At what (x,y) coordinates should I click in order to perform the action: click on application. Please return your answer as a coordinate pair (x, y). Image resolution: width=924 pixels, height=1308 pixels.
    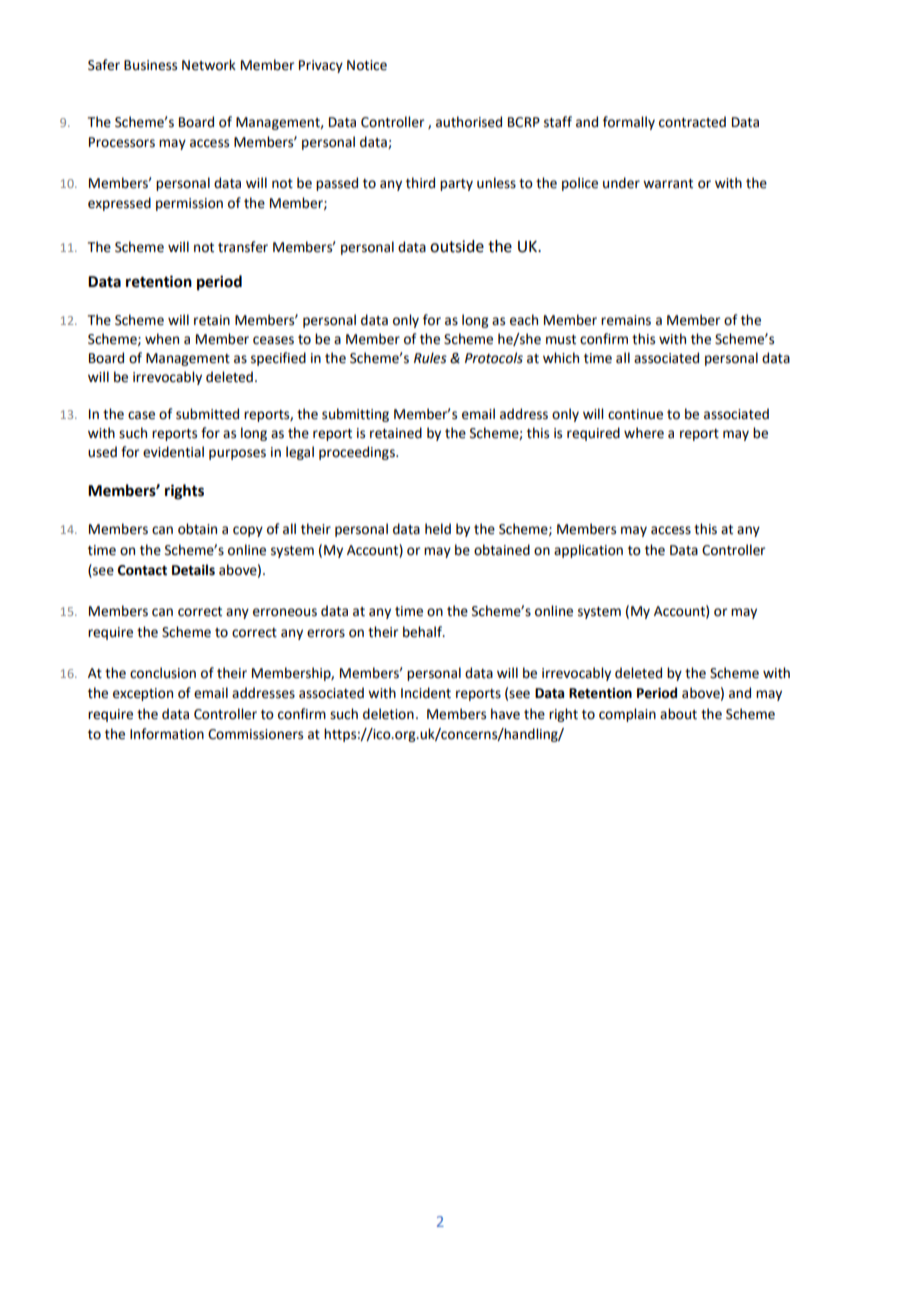
    Looking at the image, I should click on (588, 551).
